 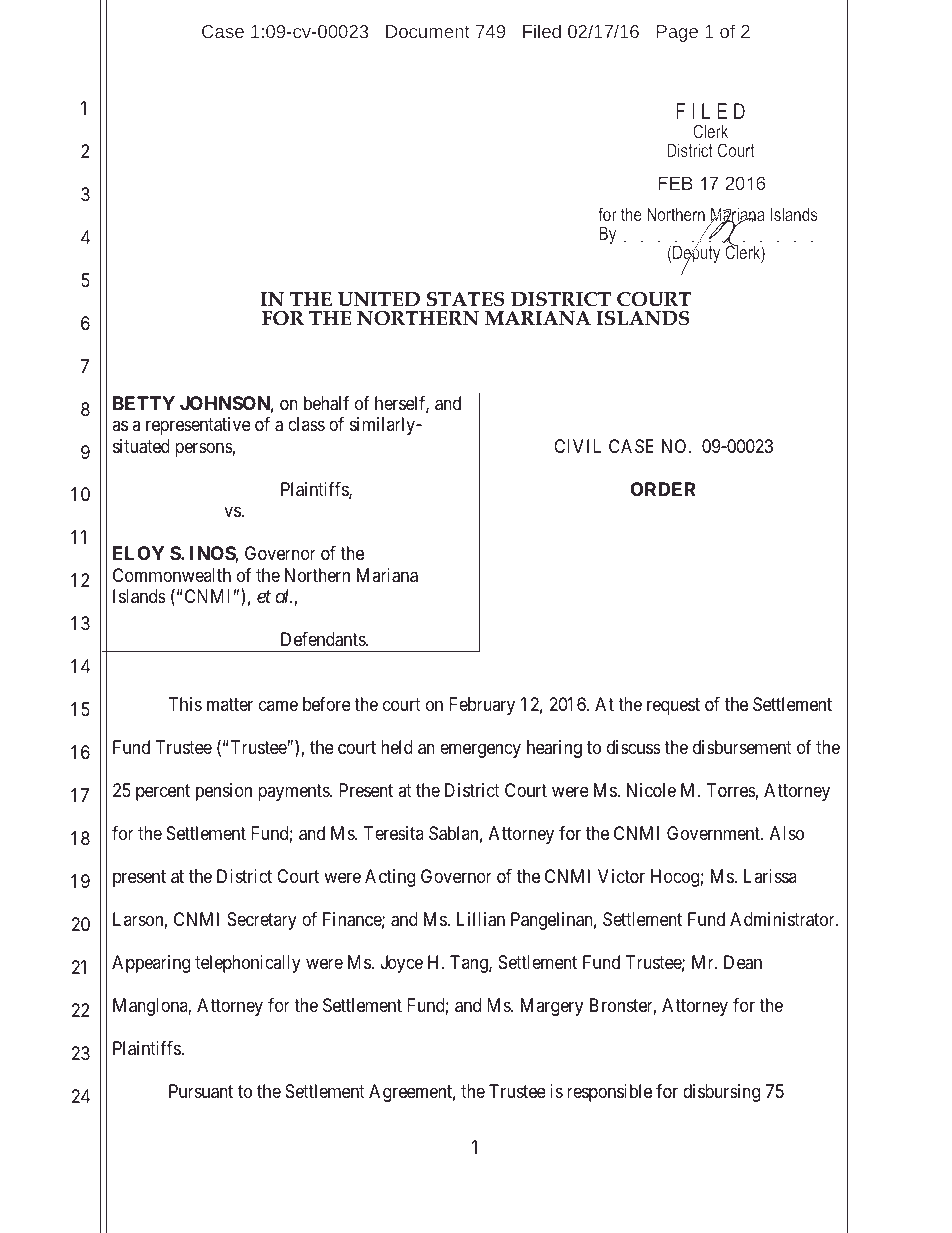 What do you see at coordinates (542, 31) in the image?
I see `Filed` at bounding box center [542, 31].
